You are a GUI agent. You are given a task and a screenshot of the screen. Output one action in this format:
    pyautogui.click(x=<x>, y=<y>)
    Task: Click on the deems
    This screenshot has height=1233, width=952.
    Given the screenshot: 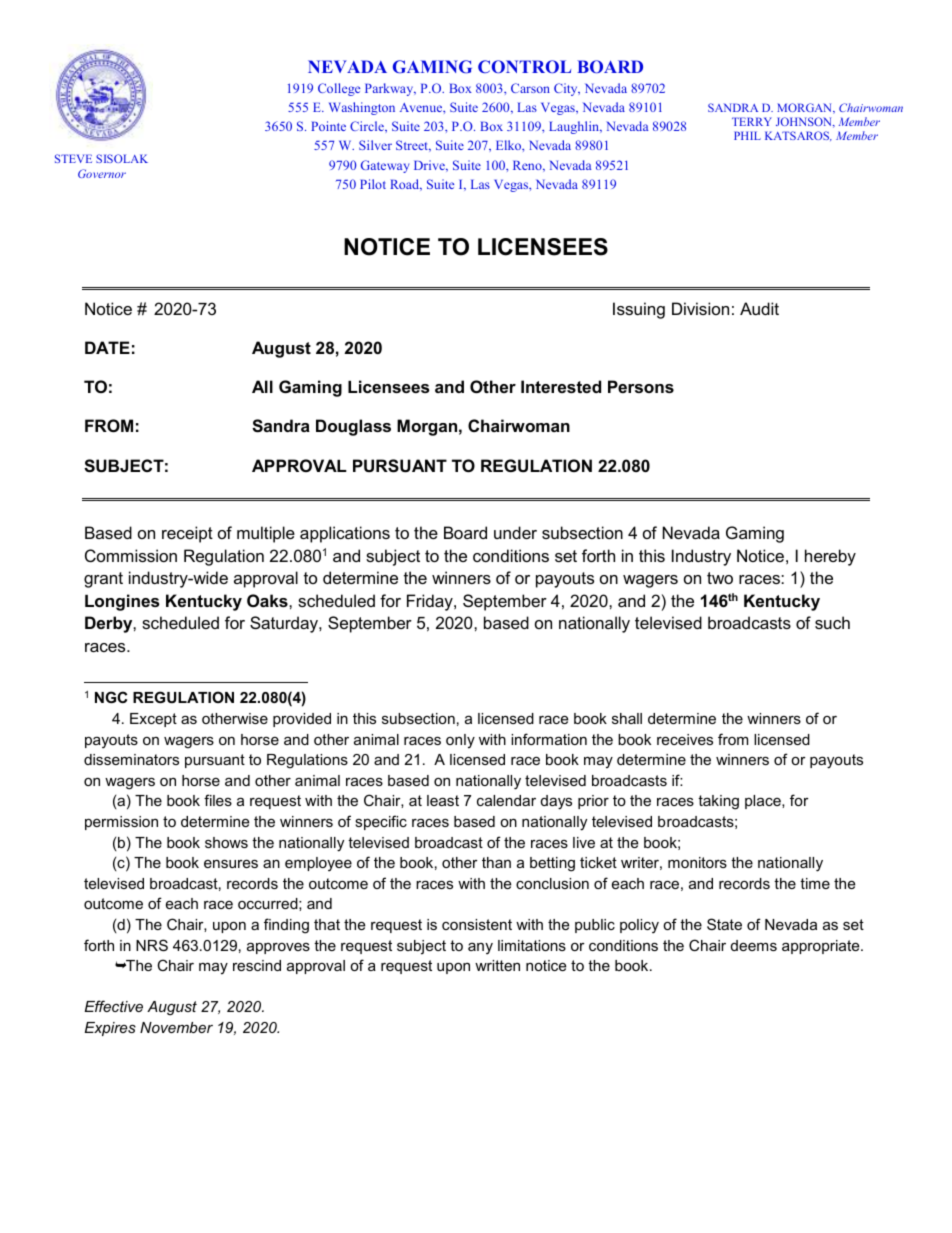 What is the action you would take?
    pyautogui.click(x=754, y=945)
